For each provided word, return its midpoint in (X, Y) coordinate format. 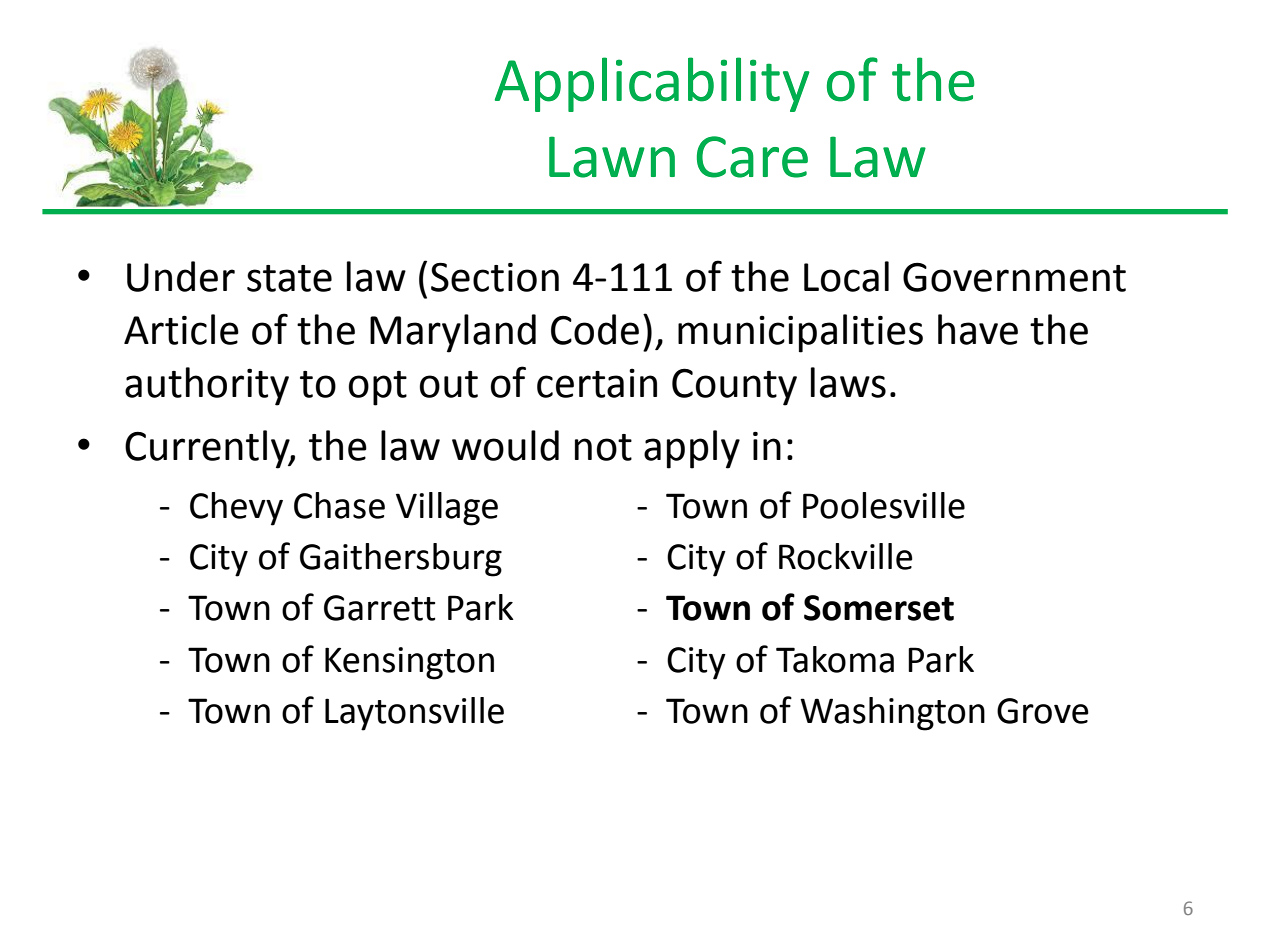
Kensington (409, 663)
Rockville (846, 556)
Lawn (612, 157)
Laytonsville (414, 714)
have (978, 329)
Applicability (652, 84)
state (289, 278)
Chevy (236, 509)
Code (595, 329)
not (603, 447)
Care (752, 157)
